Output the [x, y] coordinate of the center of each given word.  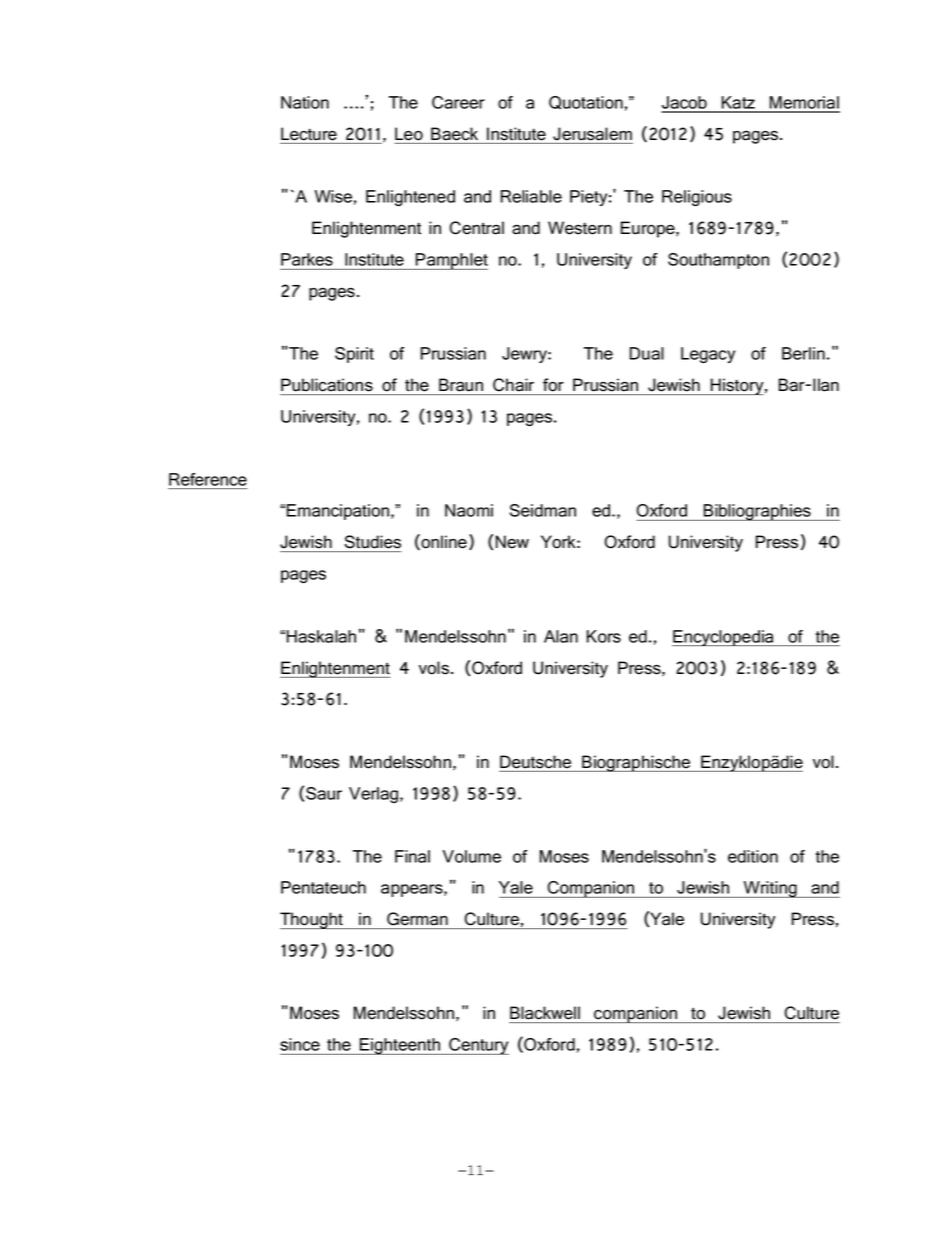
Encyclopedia [724, 638]
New [512, 542]
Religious [697, 198]
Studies [373, 542]
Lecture [309, 134]
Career [458, 102]
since [300, 1044]
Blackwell [545, 1013]
